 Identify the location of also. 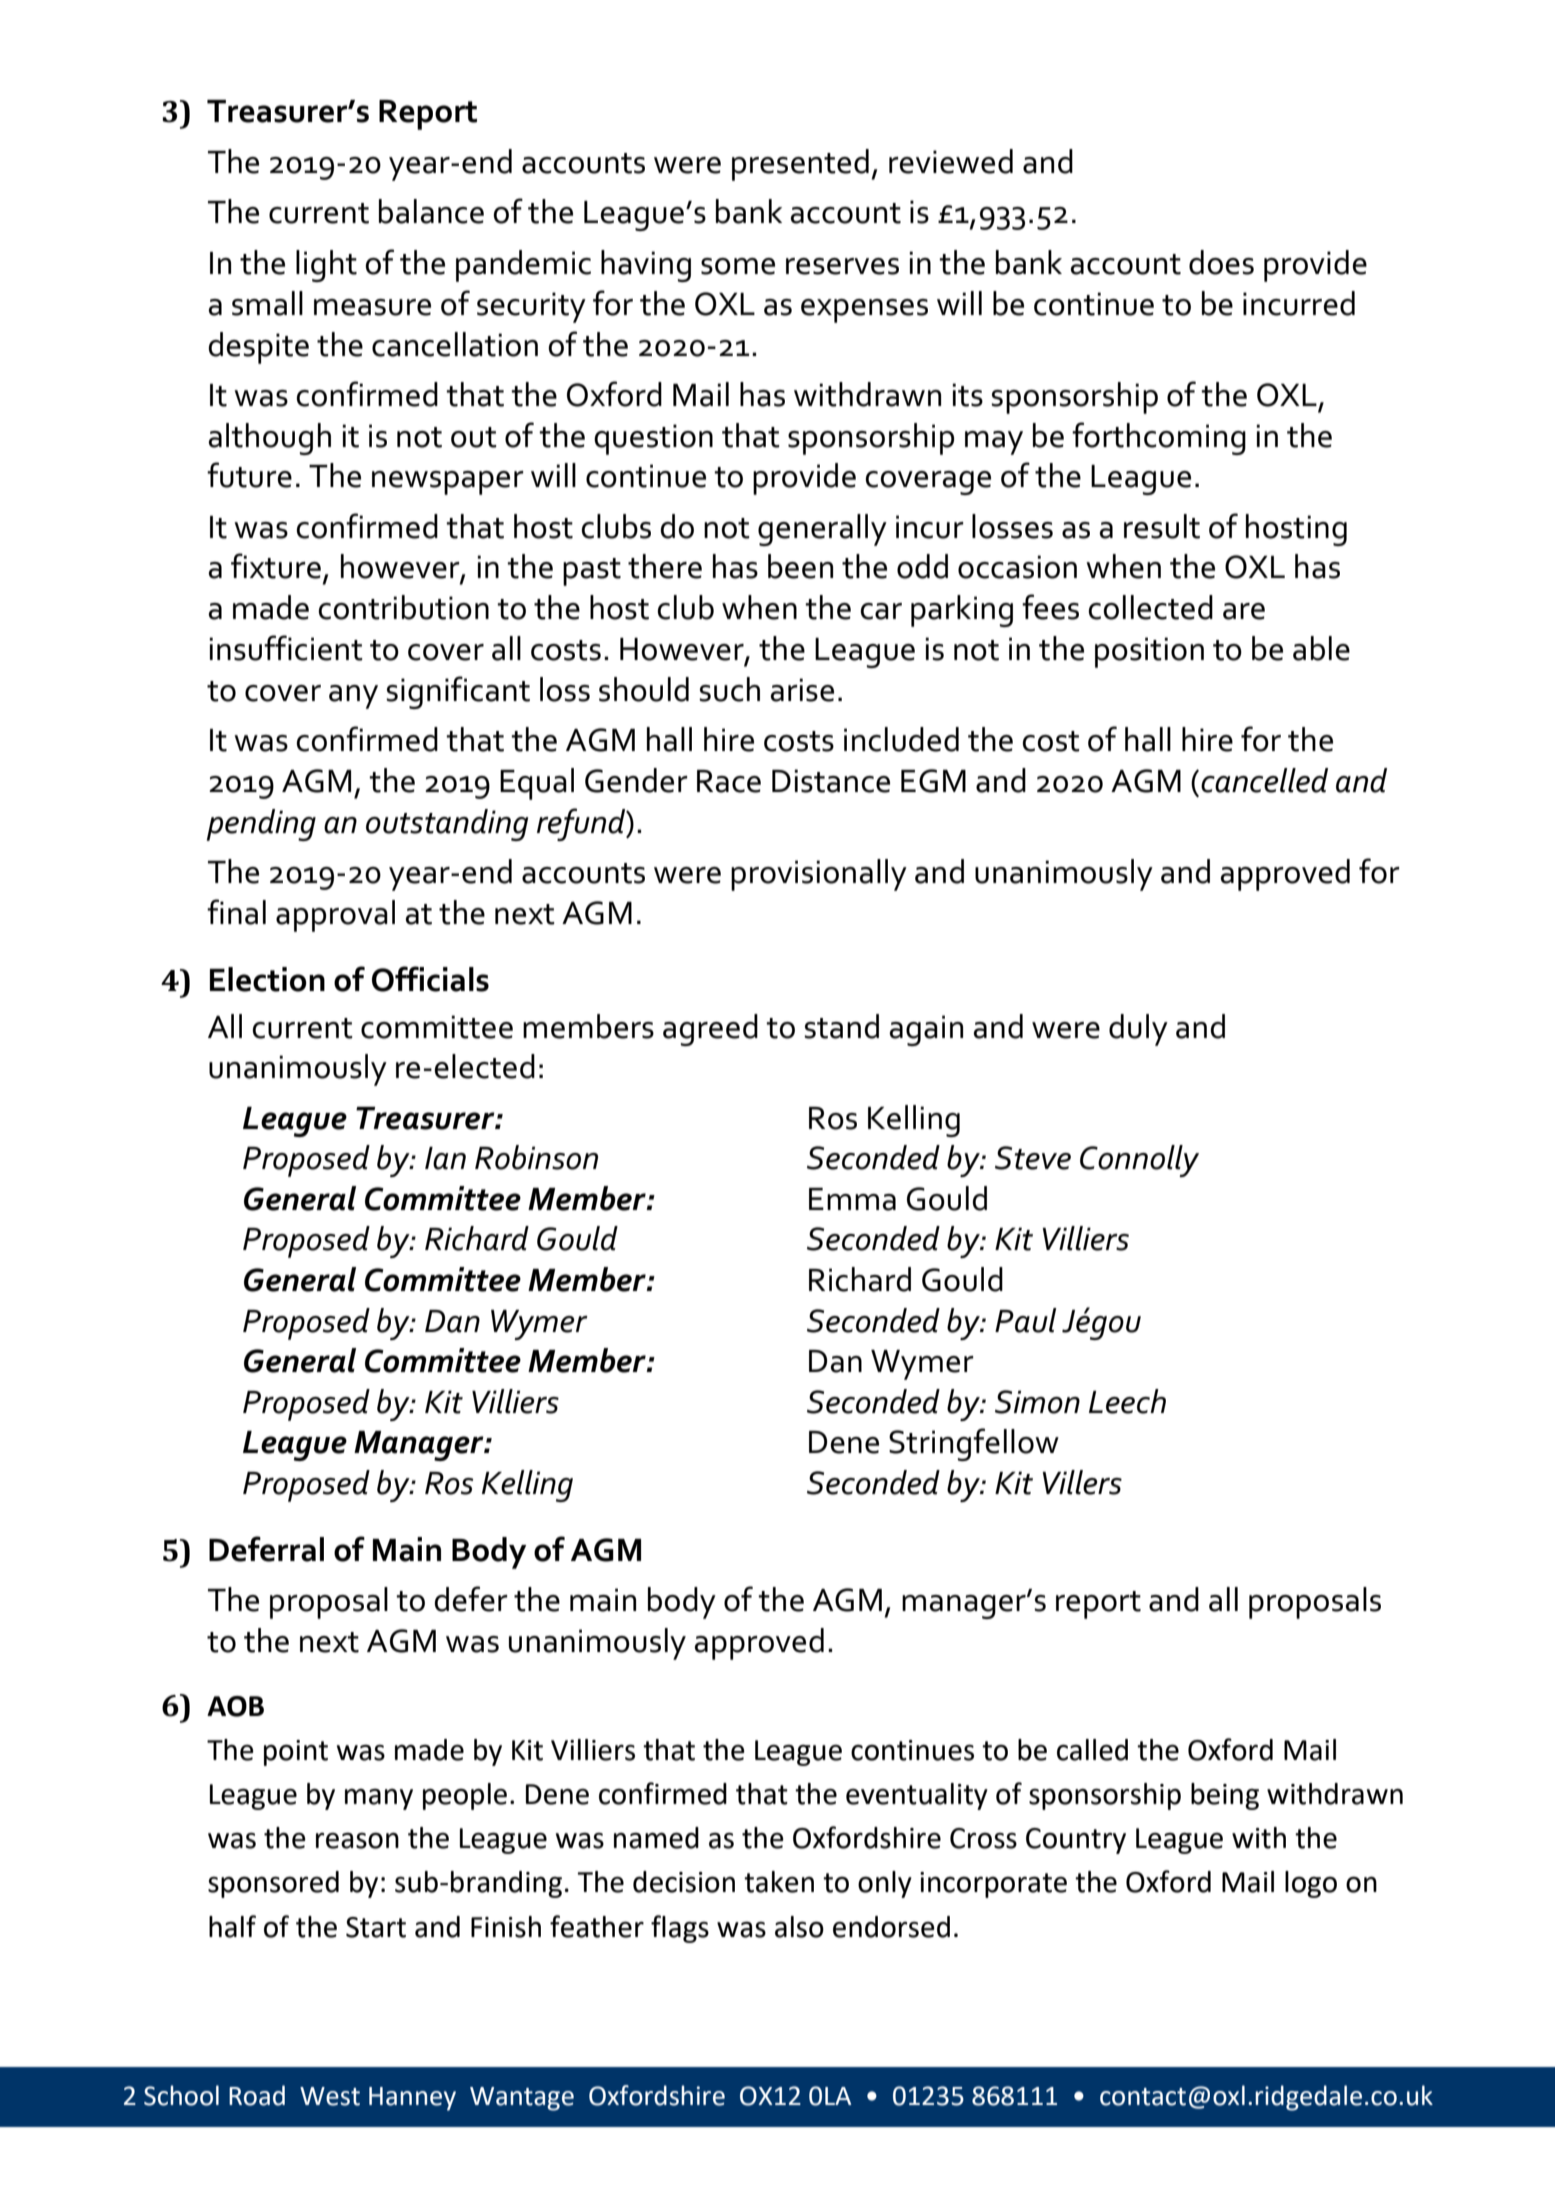
(799, 1927).
